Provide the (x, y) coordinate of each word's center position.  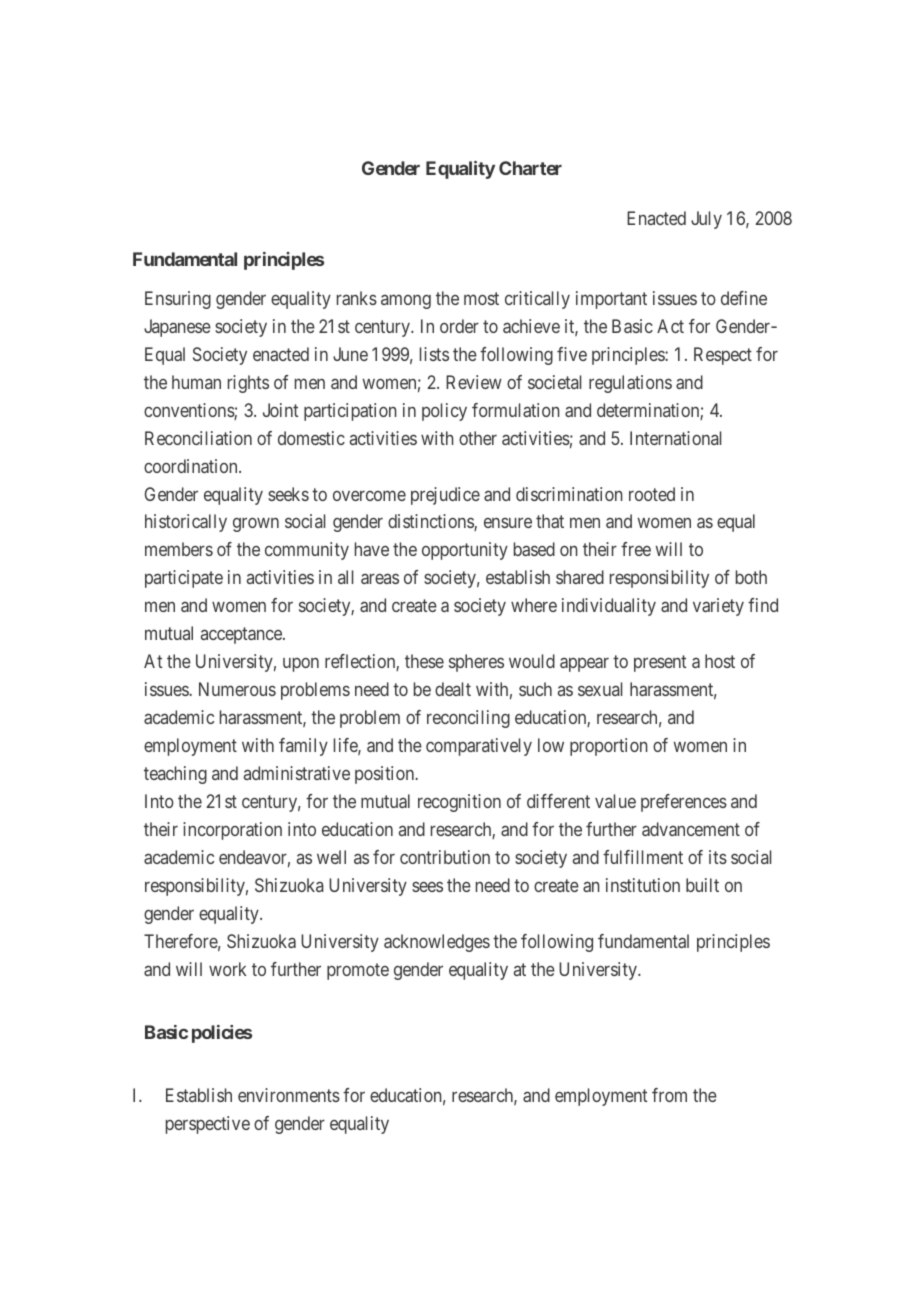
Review (474, 382)
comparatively (479, 747)
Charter (530, 168)
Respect (723, 356)
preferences (684, 803)
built (702, 885)
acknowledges (437, 943)
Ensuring (178, 300)
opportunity (465, 551)
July (706, 220)
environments (289, 1095)
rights (248, 384)
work (228, 969)
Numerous (237, 689)
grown (256, 525)
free (636, 549)
